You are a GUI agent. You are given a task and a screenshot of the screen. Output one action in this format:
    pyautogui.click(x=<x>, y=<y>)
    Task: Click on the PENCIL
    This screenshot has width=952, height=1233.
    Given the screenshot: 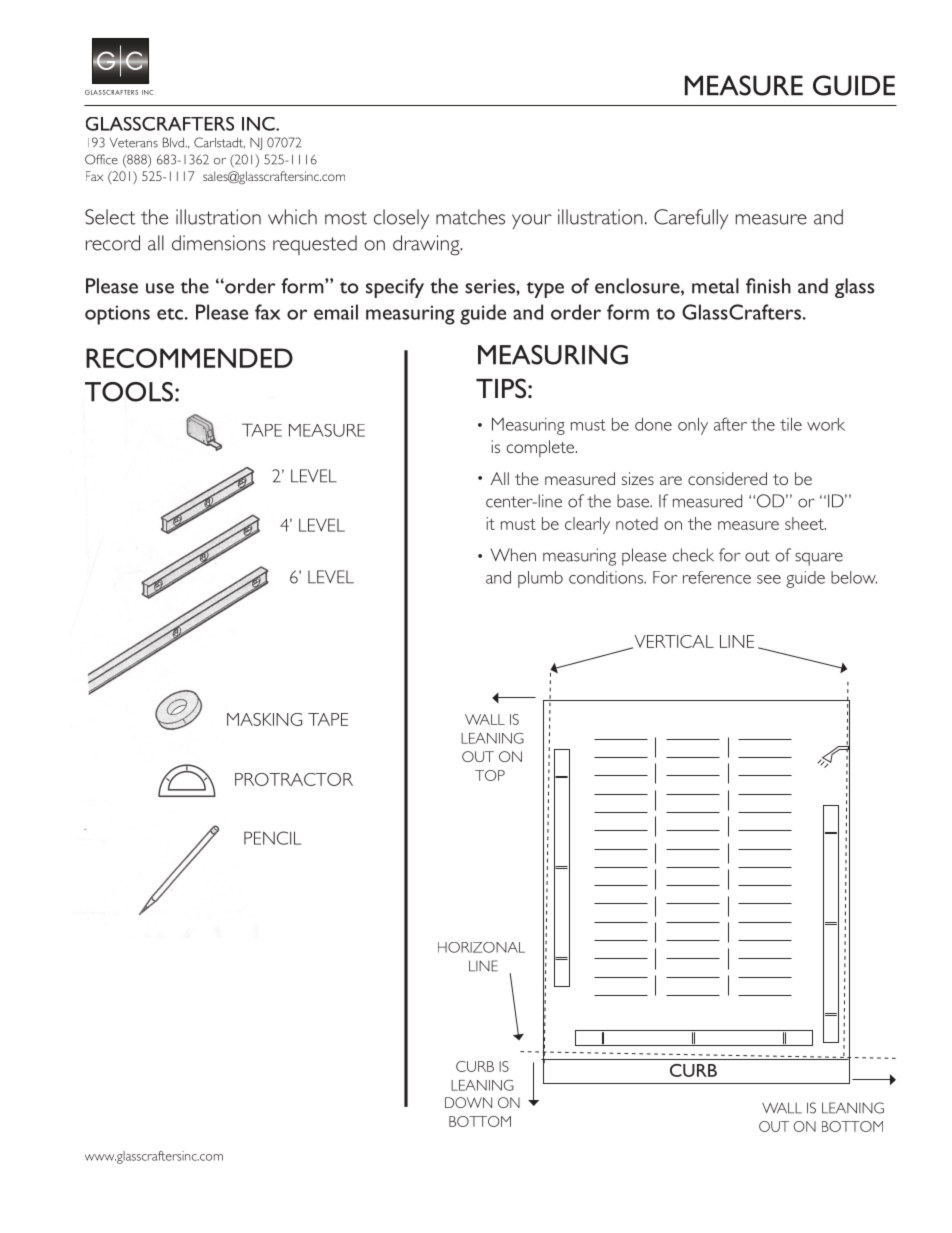 What is the action you would take?
    pyautogui.click(x=272, y=838)
